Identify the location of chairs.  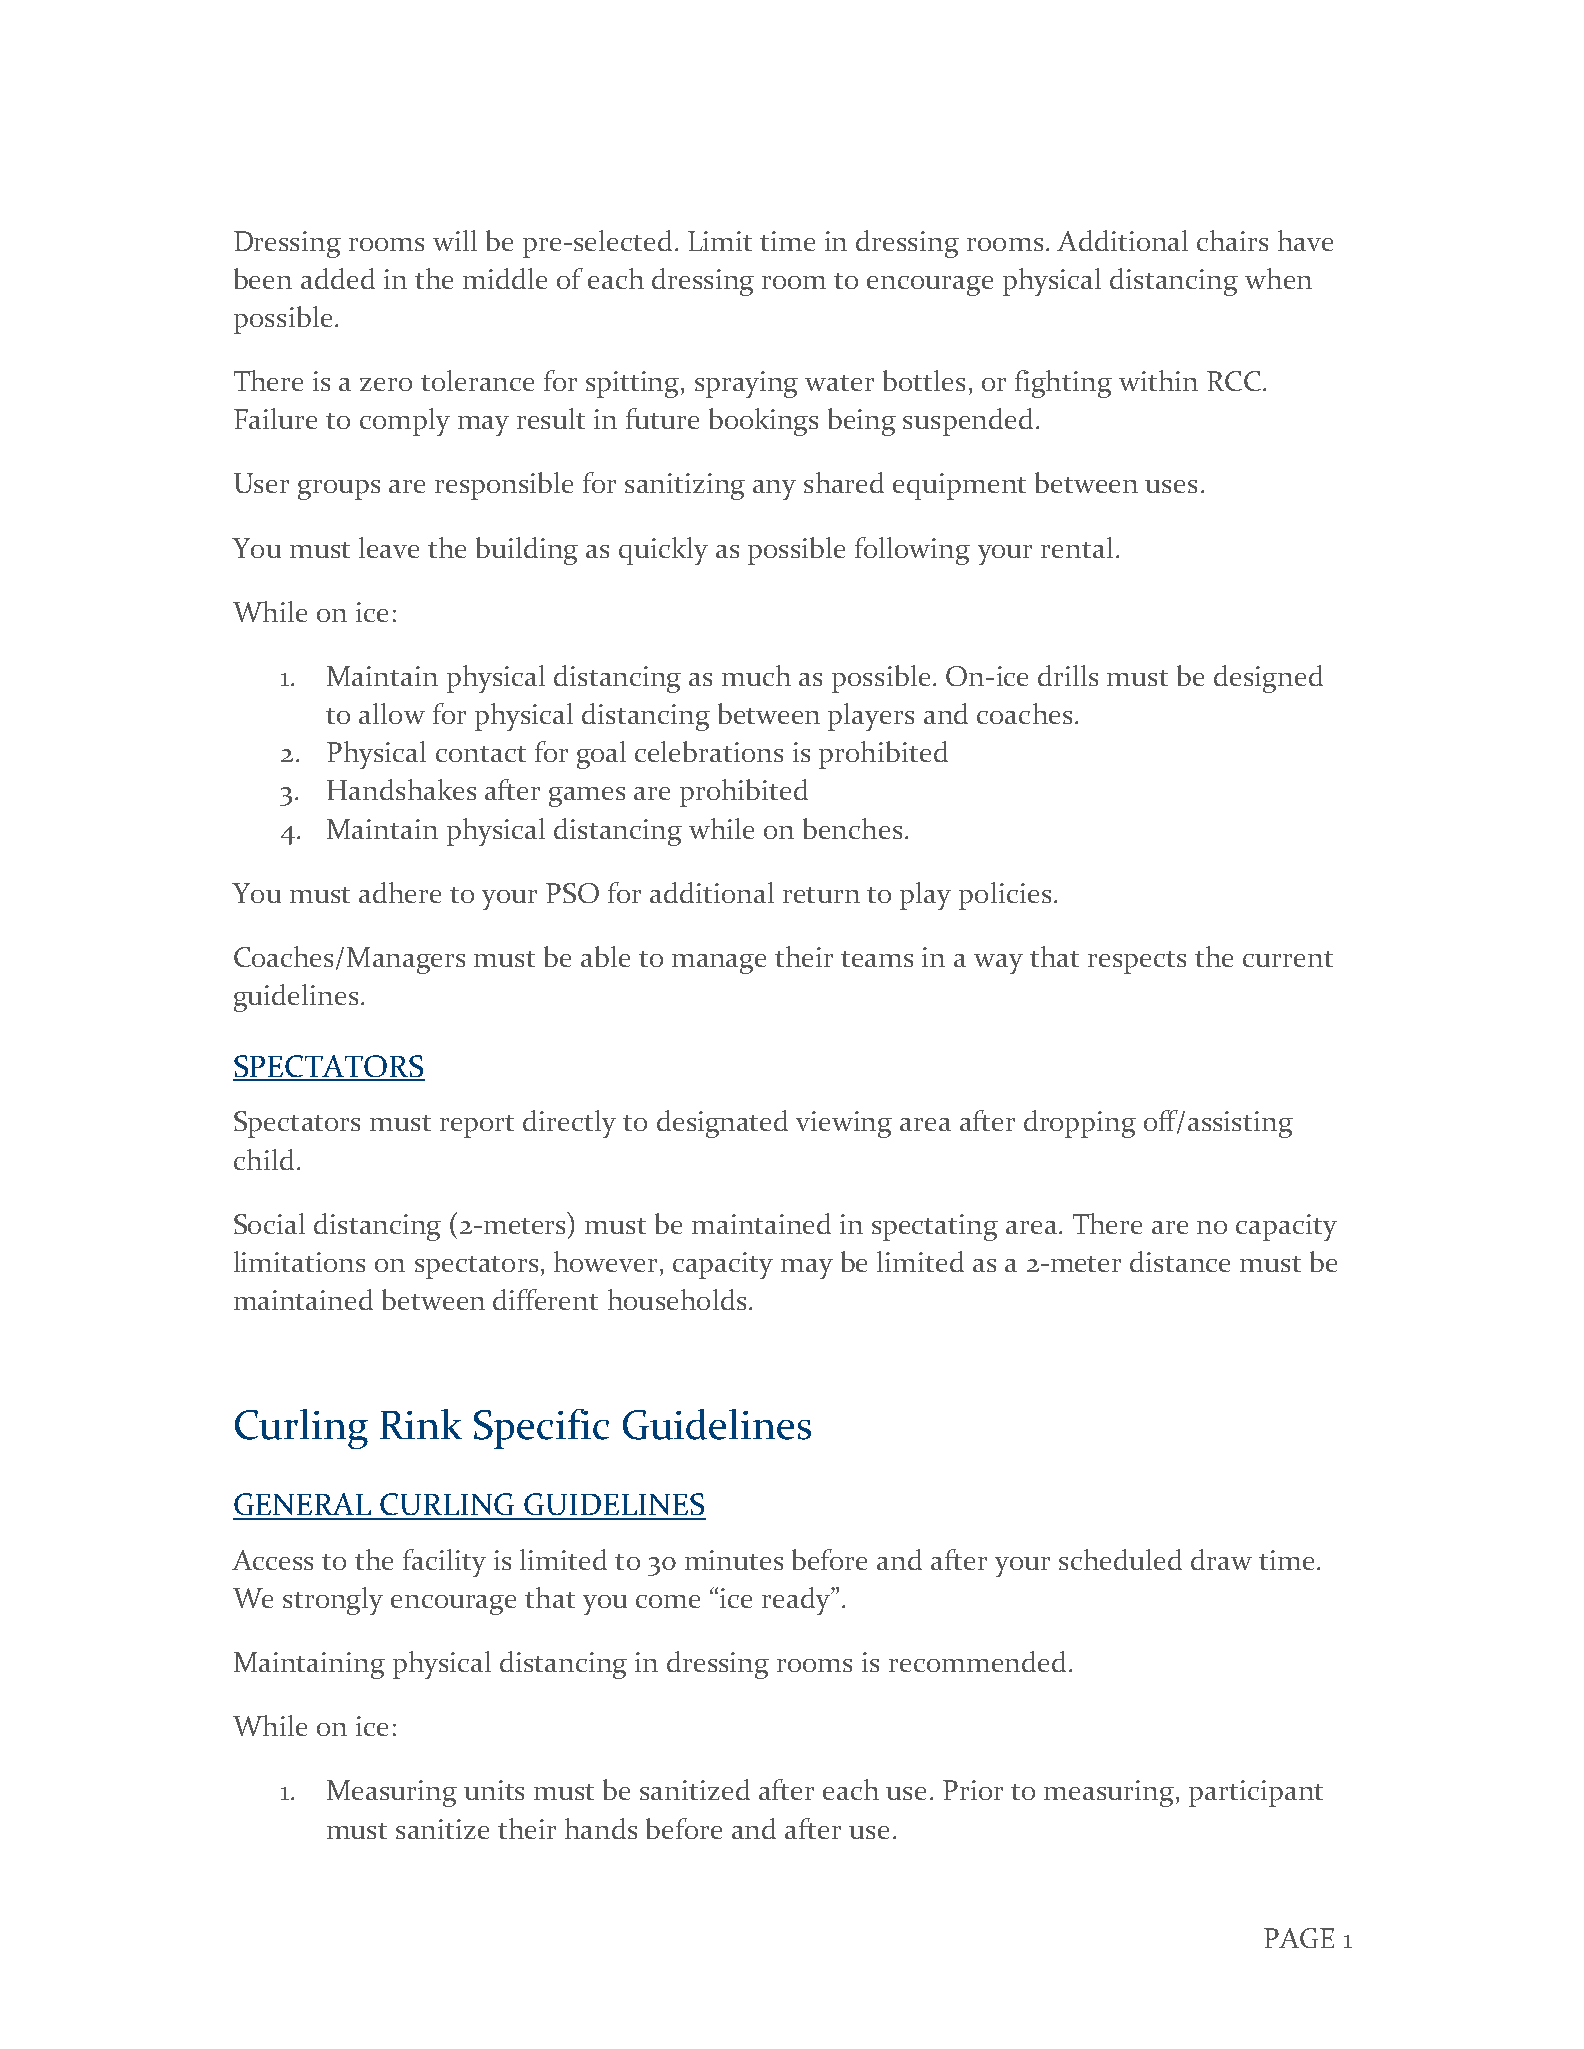
(1232, 240).
